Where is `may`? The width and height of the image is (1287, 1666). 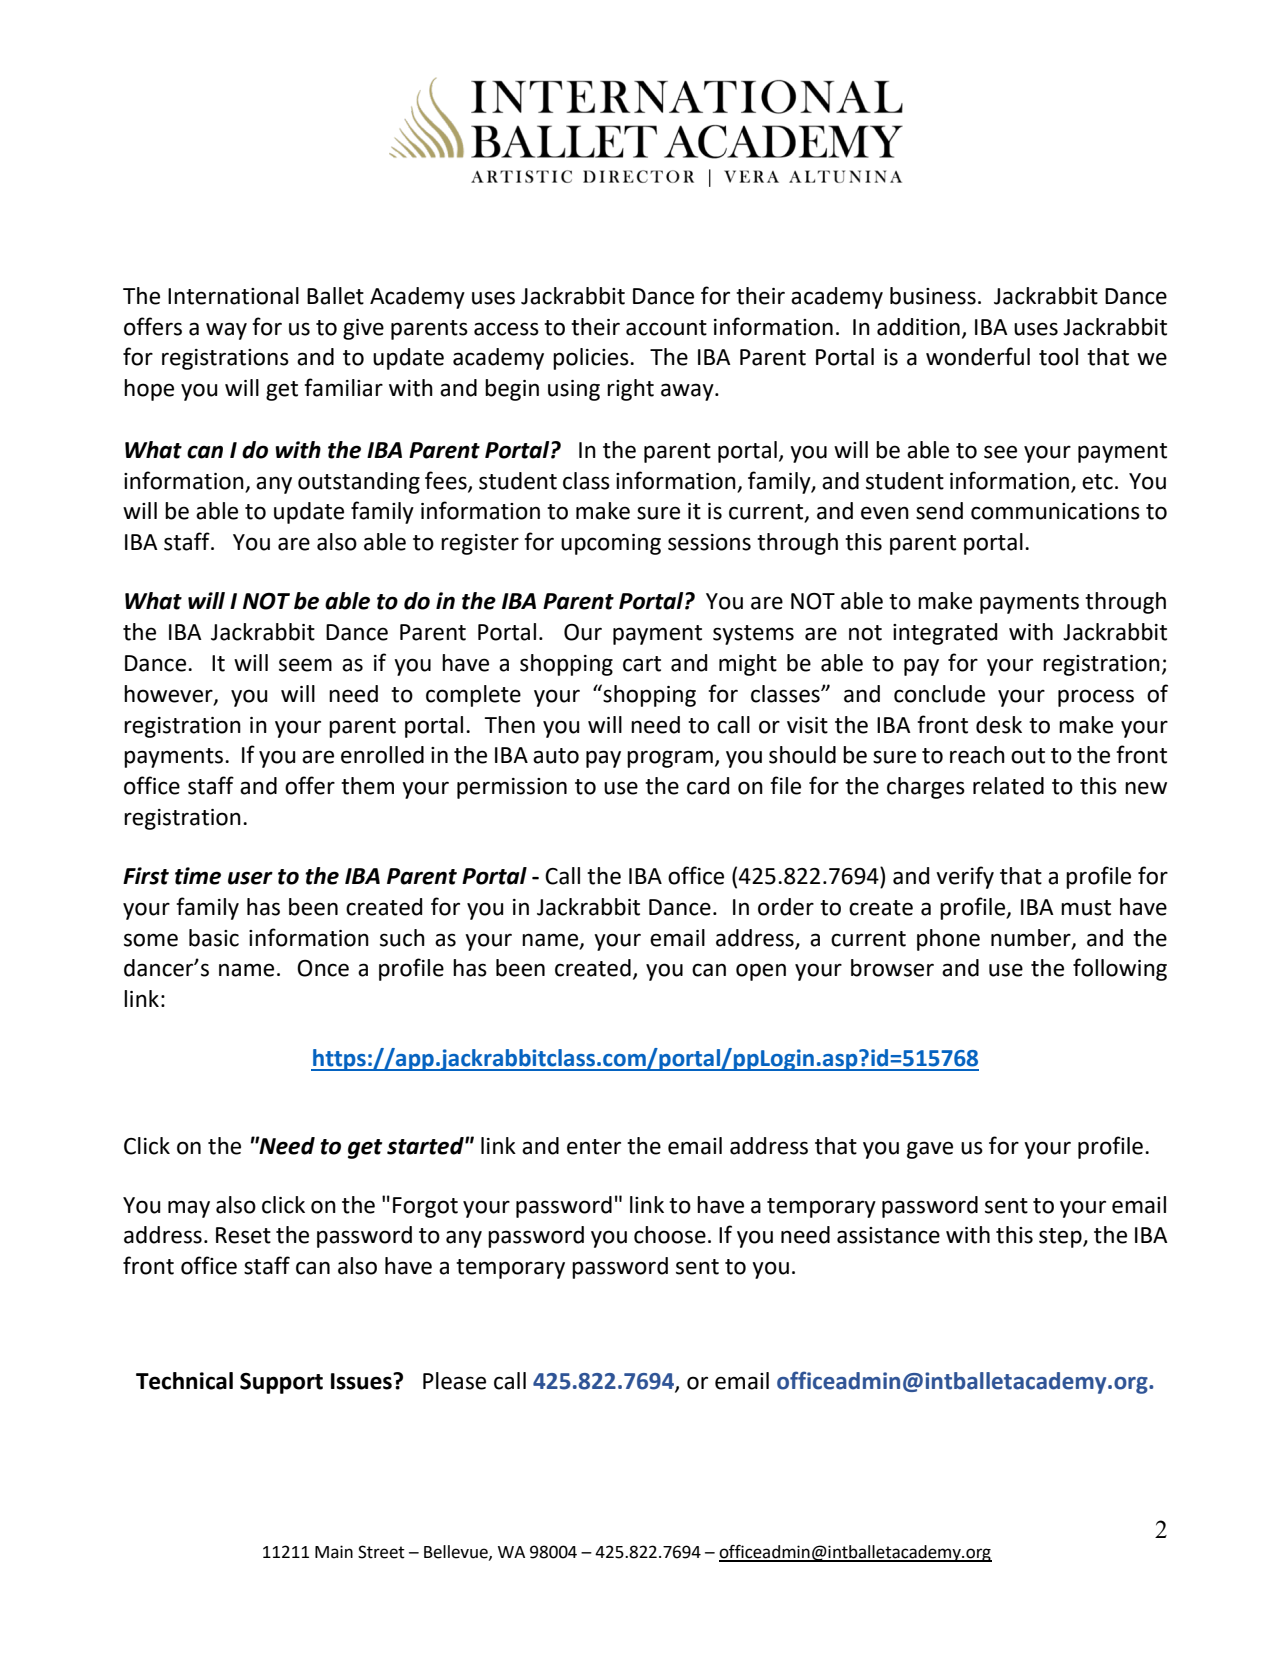 may is located at coordinates (189, 1209).
